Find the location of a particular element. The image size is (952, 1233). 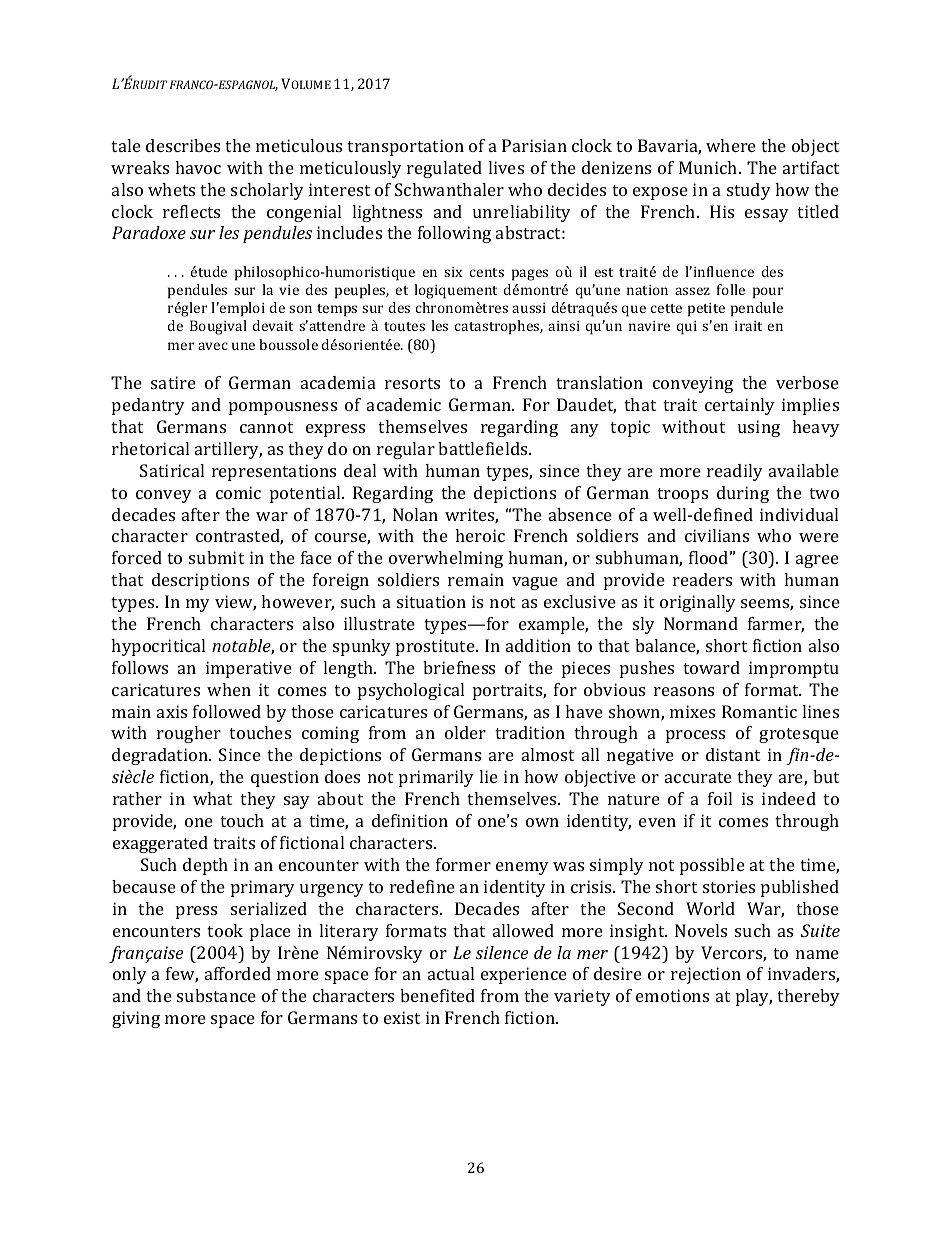

overwhelming is located at coordinates (446, 559).
